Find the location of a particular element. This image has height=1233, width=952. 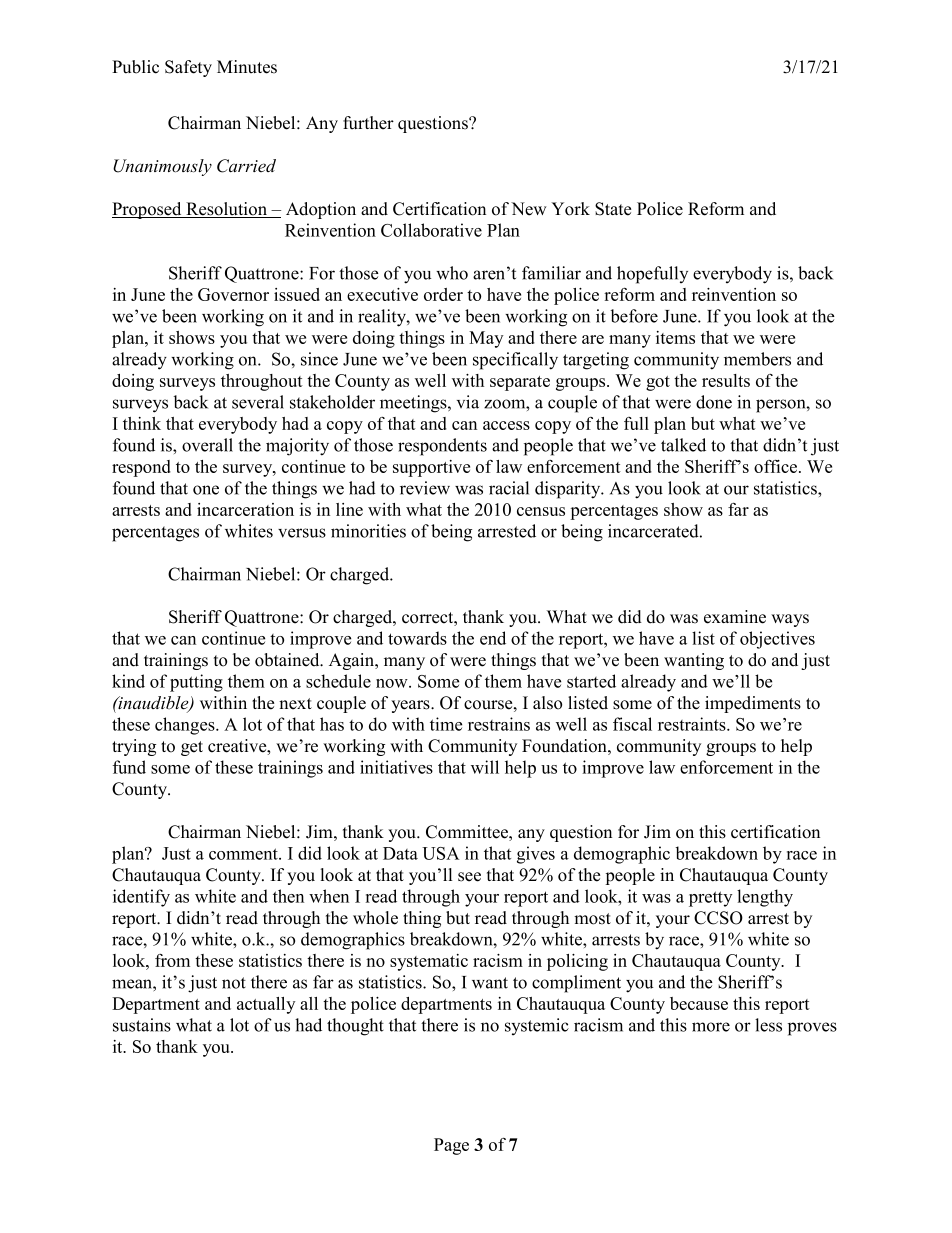

Governor is located at coordinates (233, 294).
